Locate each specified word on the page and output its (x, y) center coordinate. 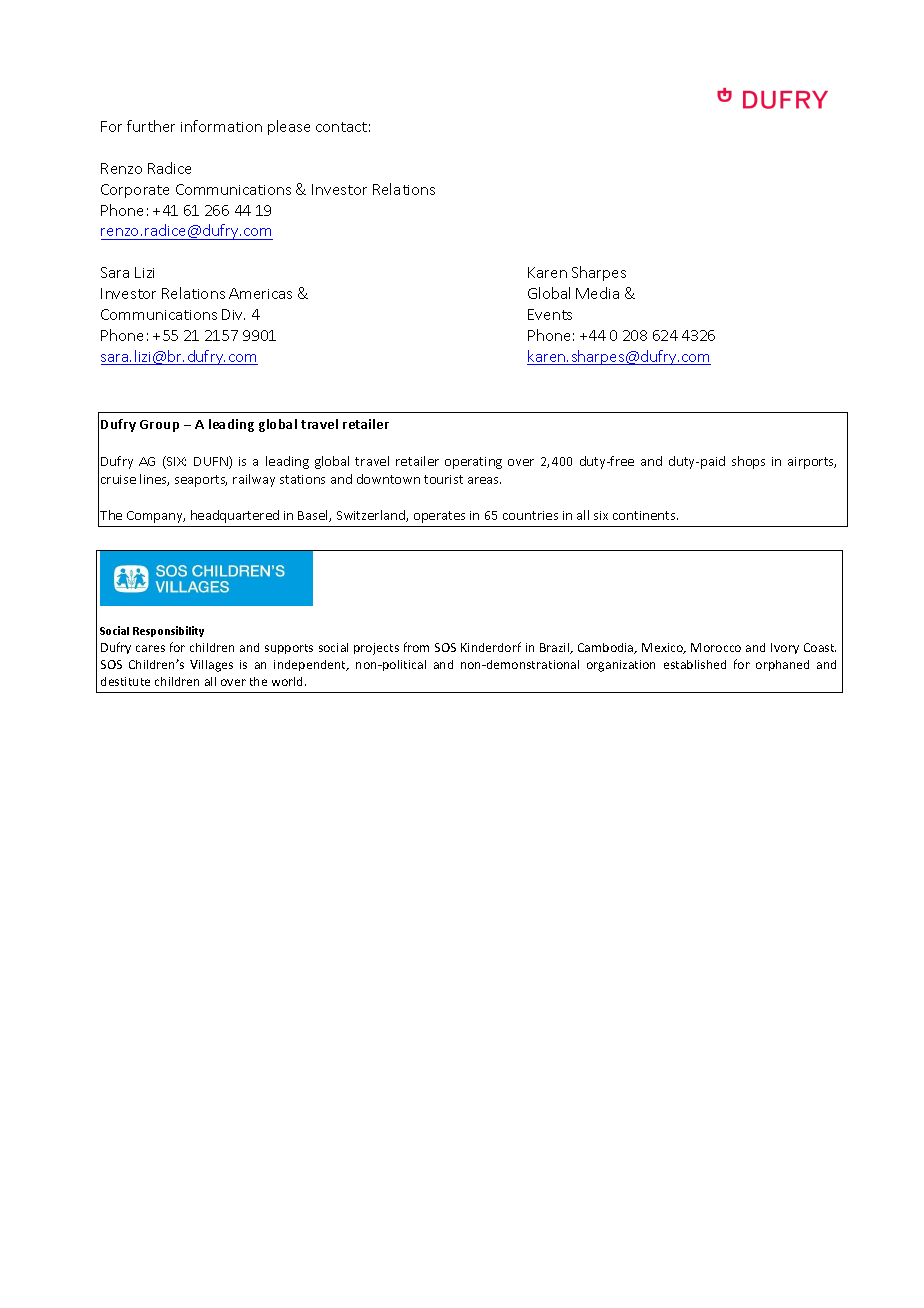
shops (748, 462)
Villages (211, 666)
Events (550, 314)
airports (812, 463)
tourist (443, 479)
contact (341, 127)
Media (597, 293)
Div (233, 314)
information (221, 126)
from (416, 647)
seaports (201, 481)
